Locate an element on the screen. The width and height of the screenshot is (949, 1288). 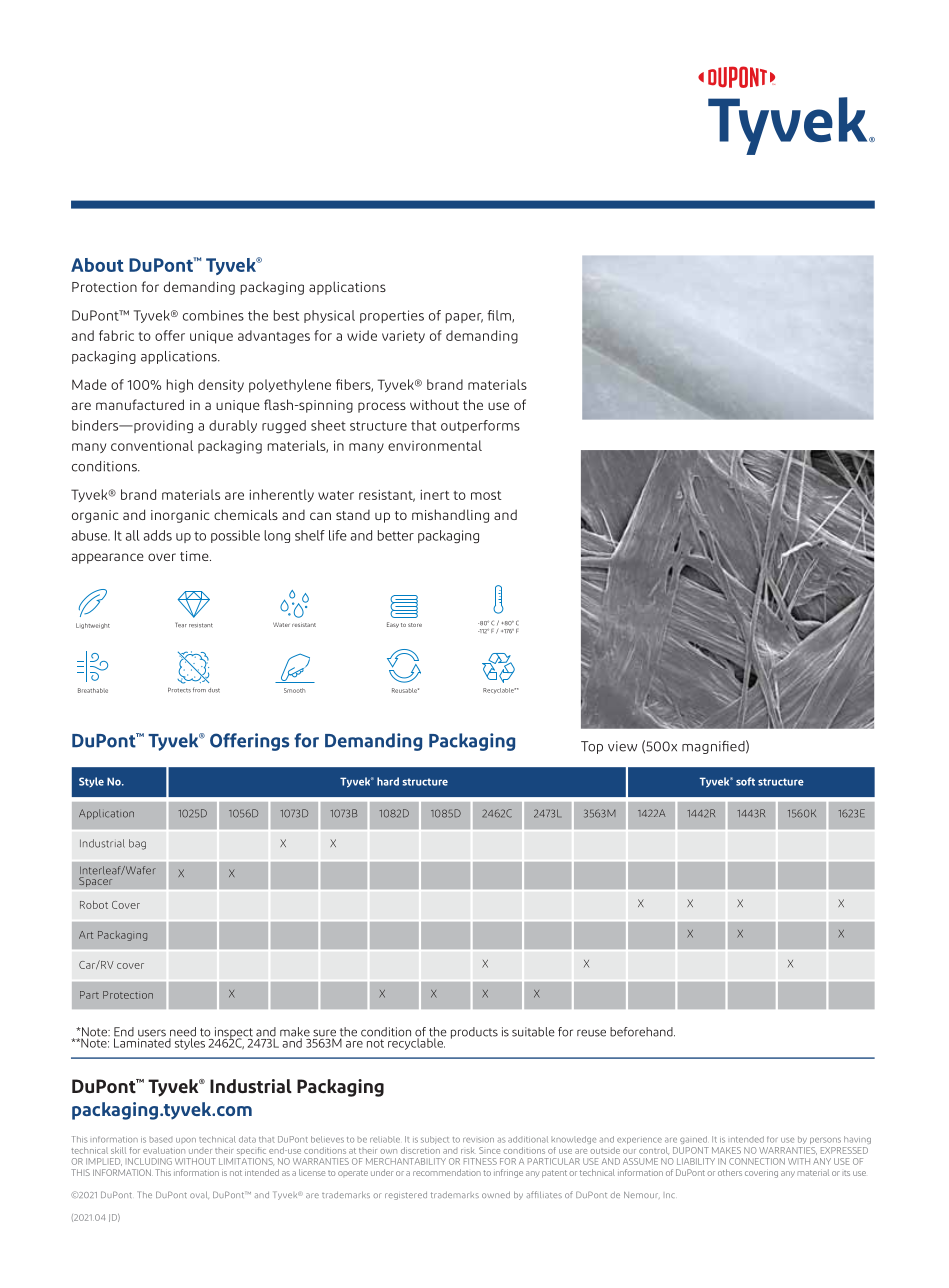
soft is located at coordinates (745, 781).
